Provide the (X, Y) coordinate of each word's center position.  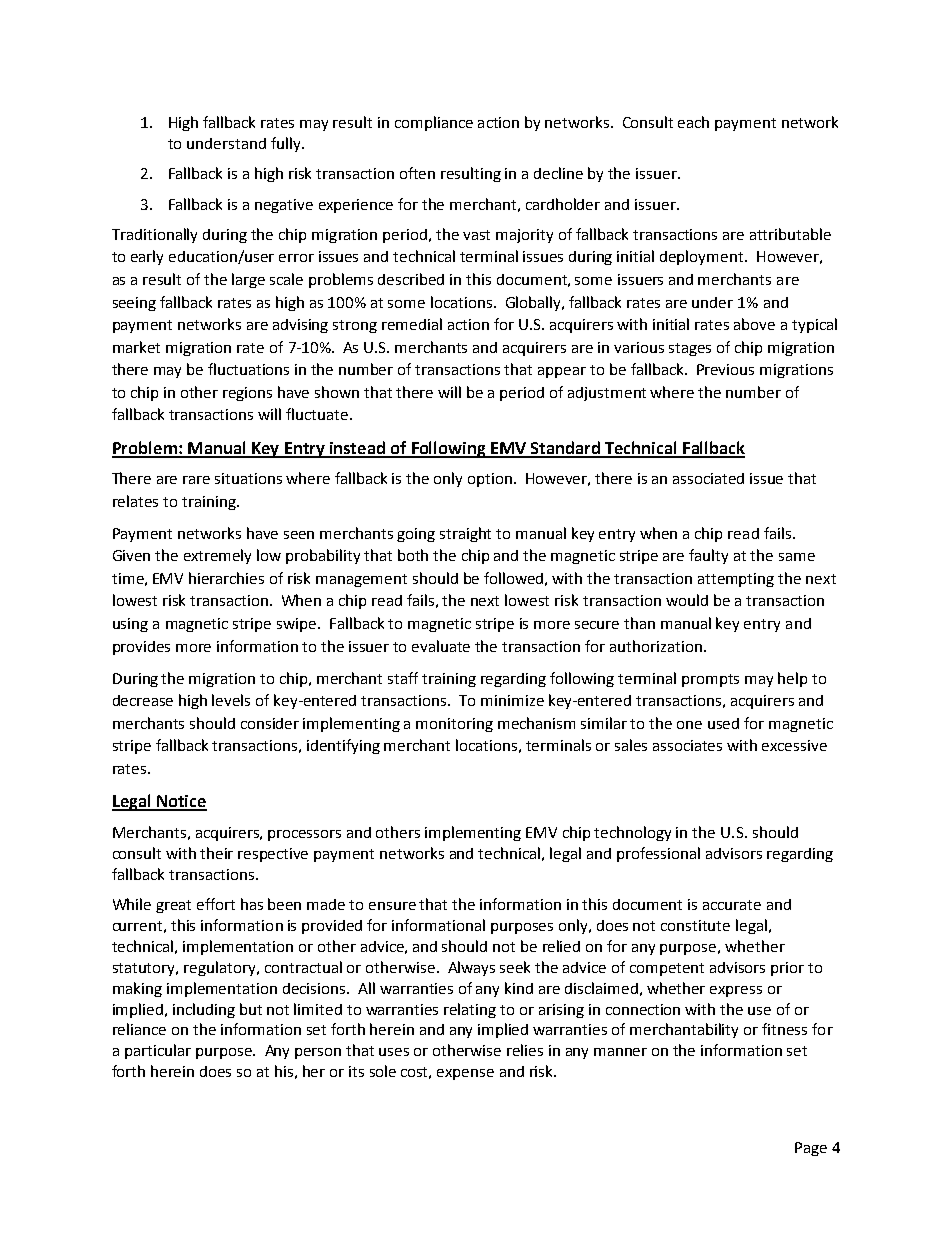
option (491, 480)
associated (708, 478)
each (693, 122)
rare (196, 480)
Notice (181, 802)
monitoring (454, 725)
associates (687, 745)
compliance (434, 123)
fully (287, 144)
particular (158, 1051)
